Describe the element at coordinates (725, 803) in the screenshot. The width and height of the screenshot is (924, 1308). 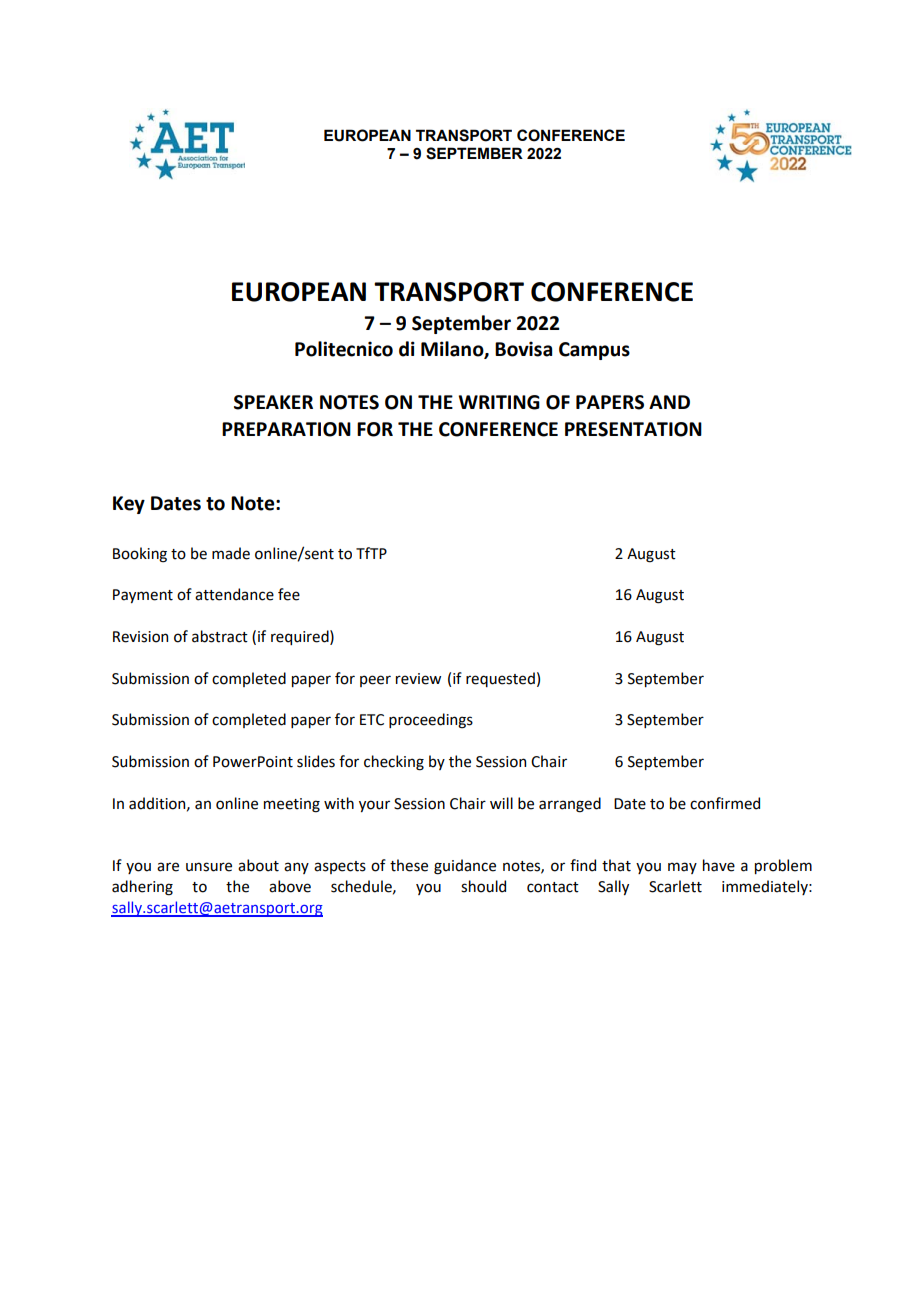
I see `confirmed` at that location.
